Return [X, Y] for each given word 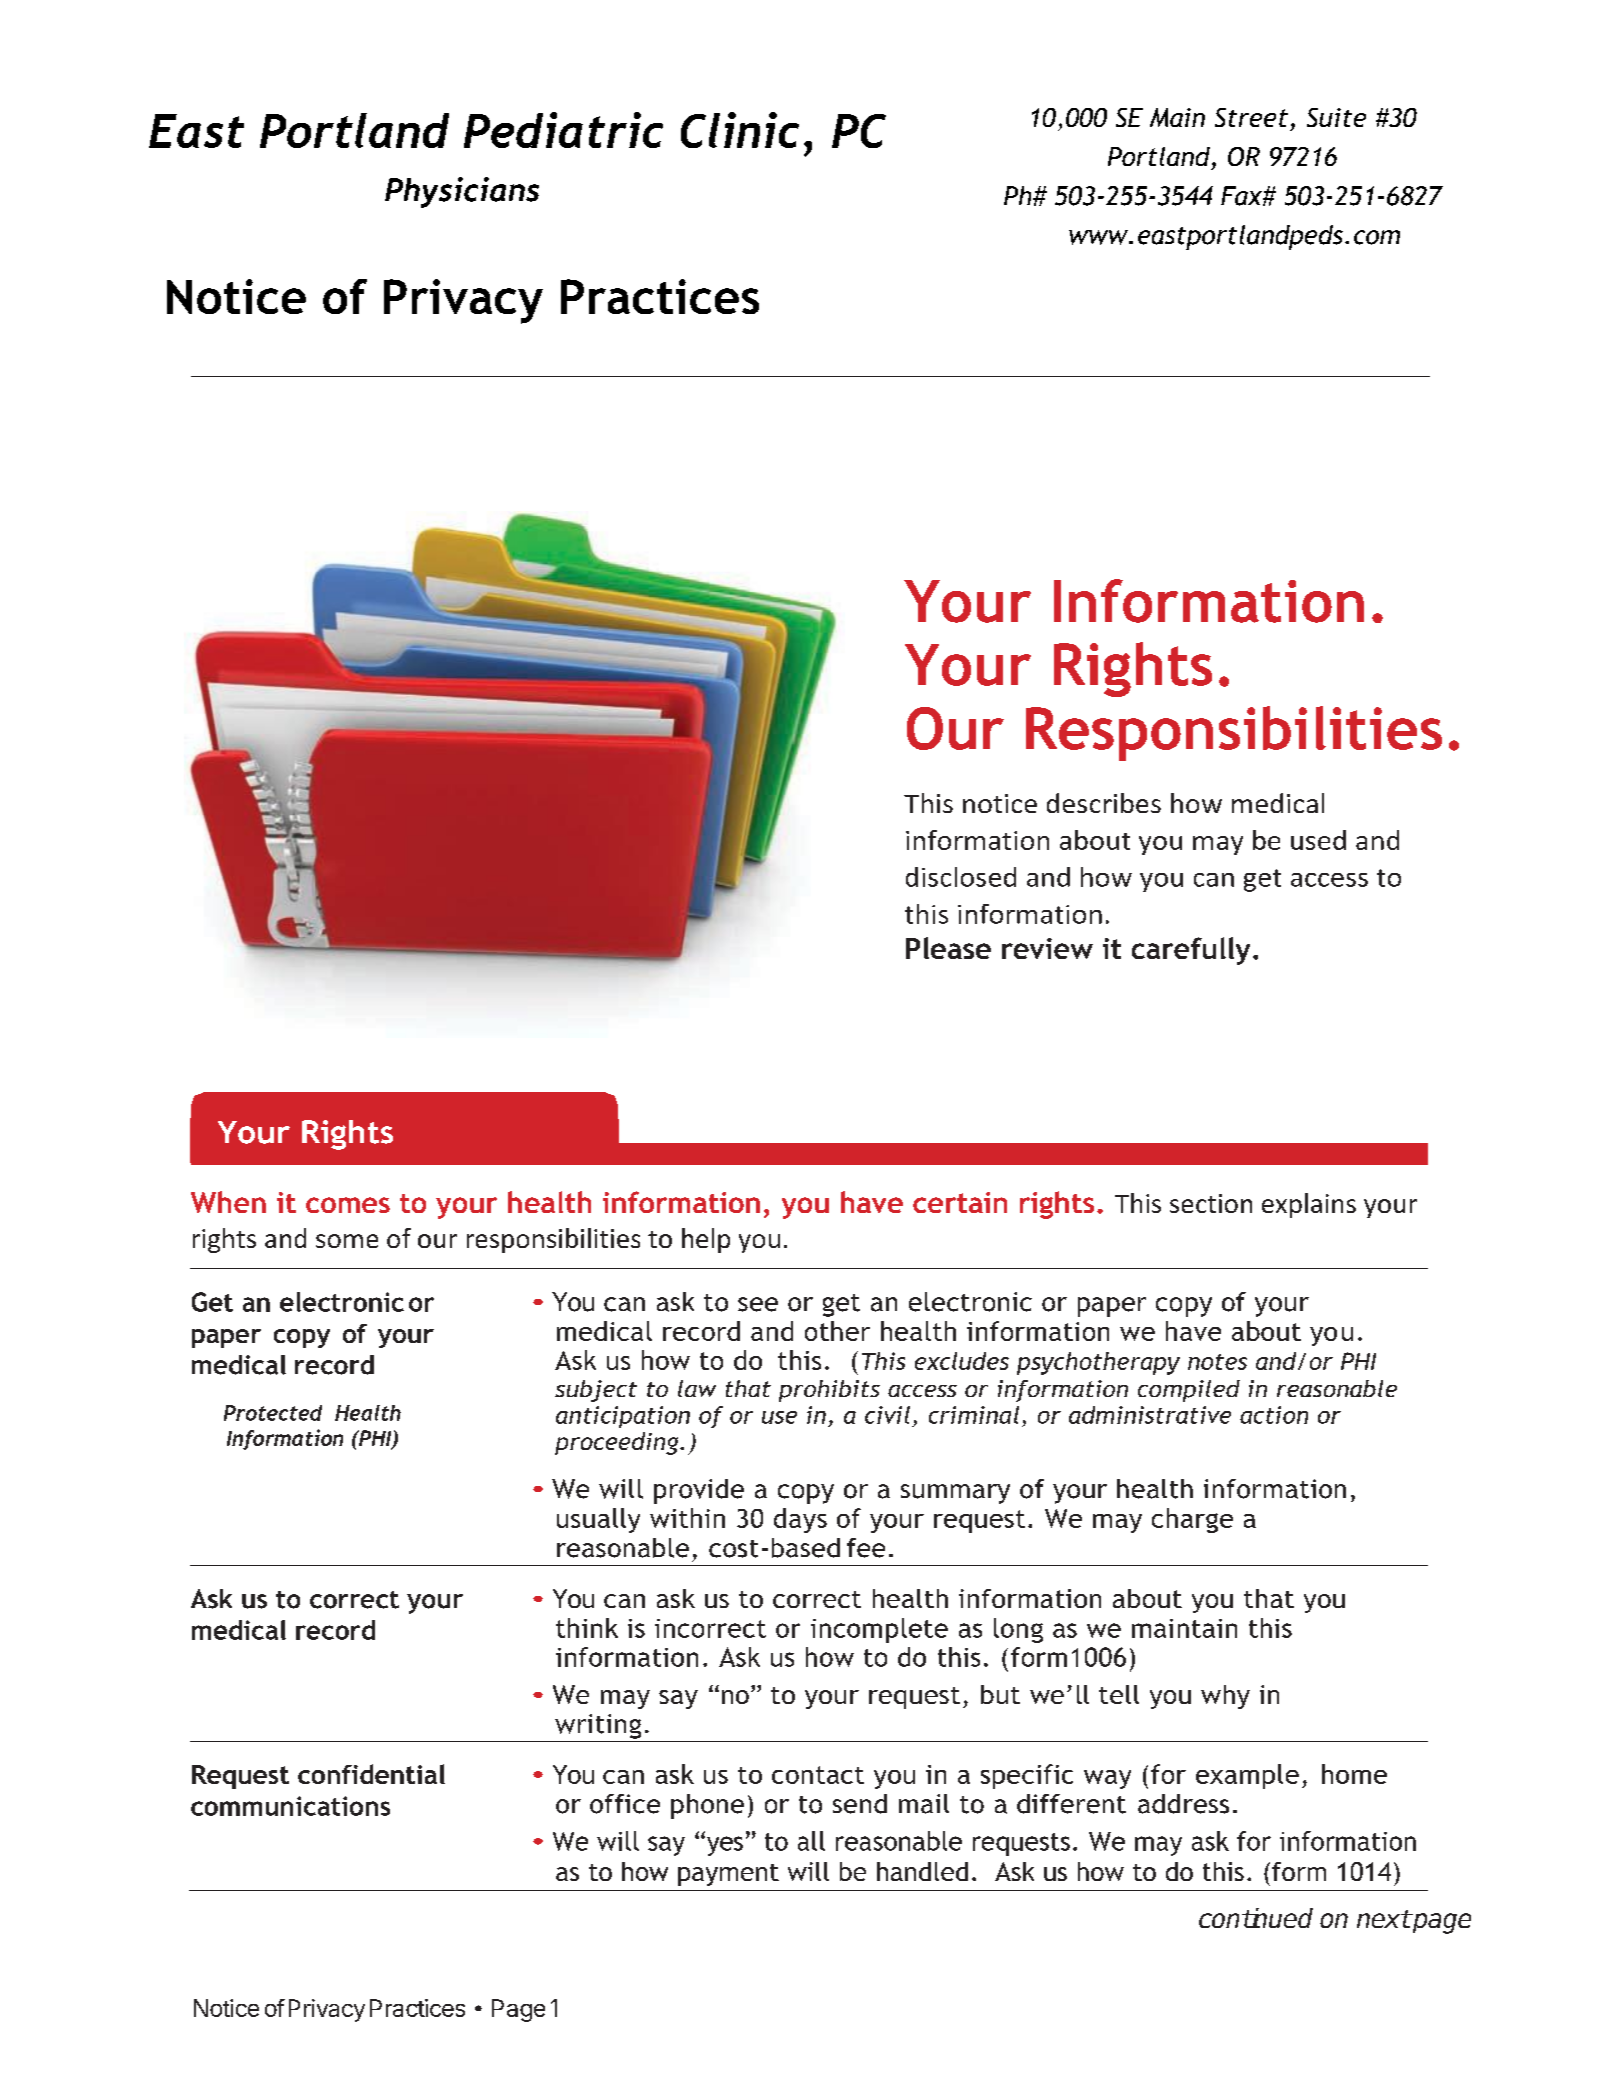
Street [1251, 117]
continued [1256, 1918]
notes [1217, 1362]
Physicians [462, 192]
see [758, 1304]
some [347, 1241]
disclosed [961, 877]
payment [728, 1875]
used [1318, 840]
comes [348, 1205]
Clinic [740, 130]
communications [290, 1806]
